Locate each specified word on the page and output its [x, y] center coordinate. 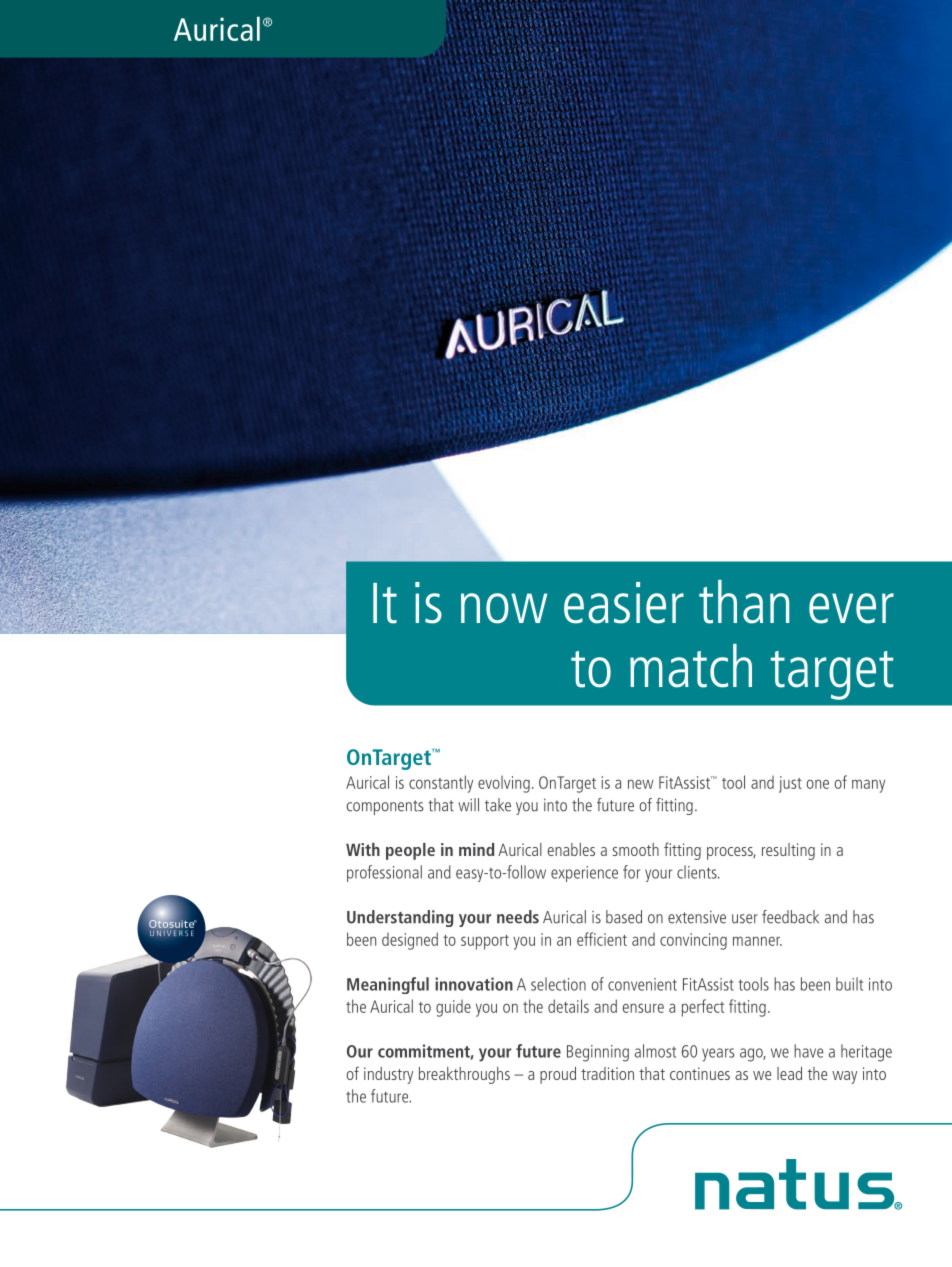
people [410, 851]
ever [851, 608]
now [504, 608]
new [641, 784]
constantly [441, 784]
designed [410, 941]
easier [624, 603]
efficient [602, 939]
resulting [788, 851]
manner [757, 941]
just [790, 784]
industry [388, 1075]
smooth [636, 849]
